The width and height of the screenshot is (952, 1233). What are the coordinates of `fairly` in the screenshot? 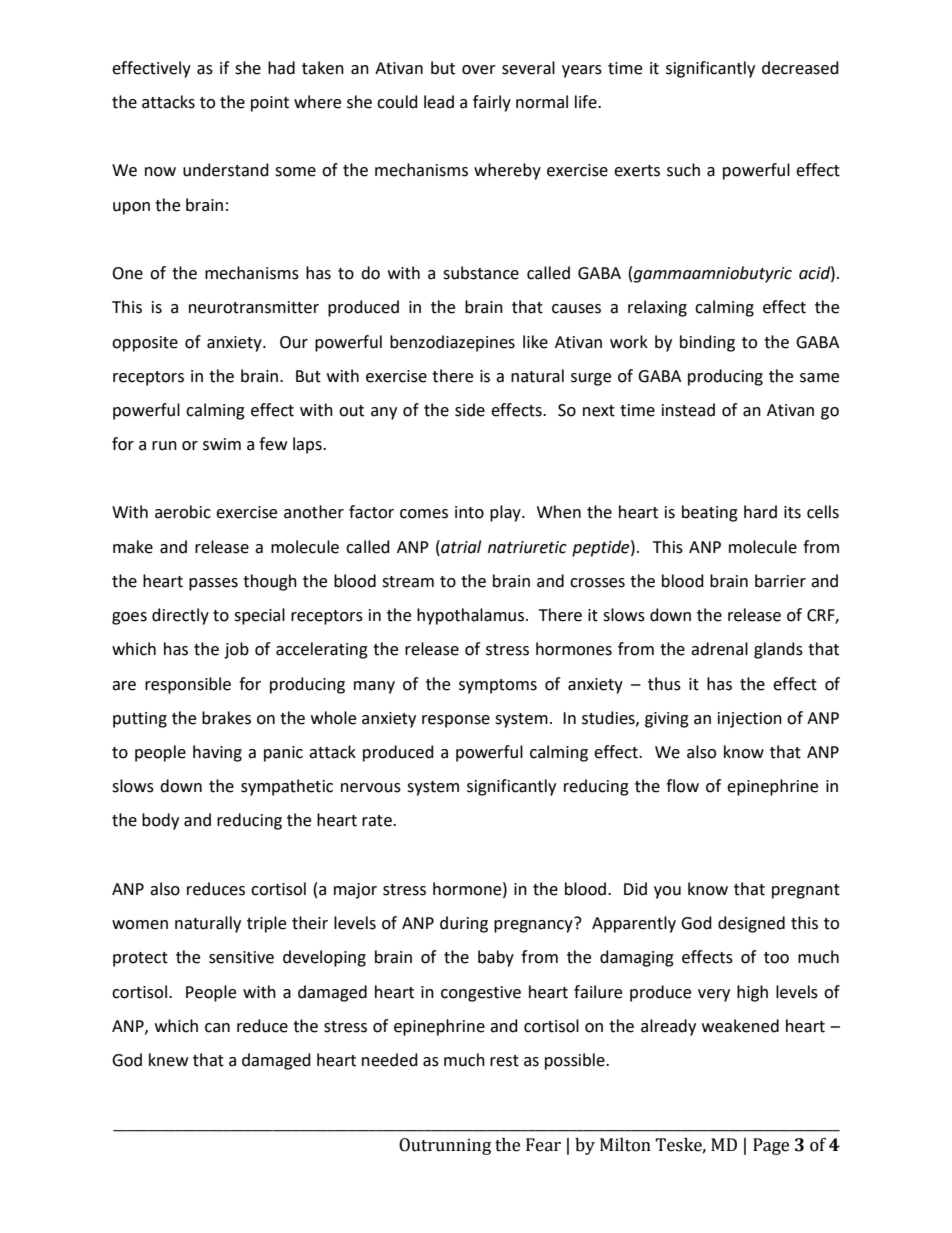 It's located at (492, 103).
